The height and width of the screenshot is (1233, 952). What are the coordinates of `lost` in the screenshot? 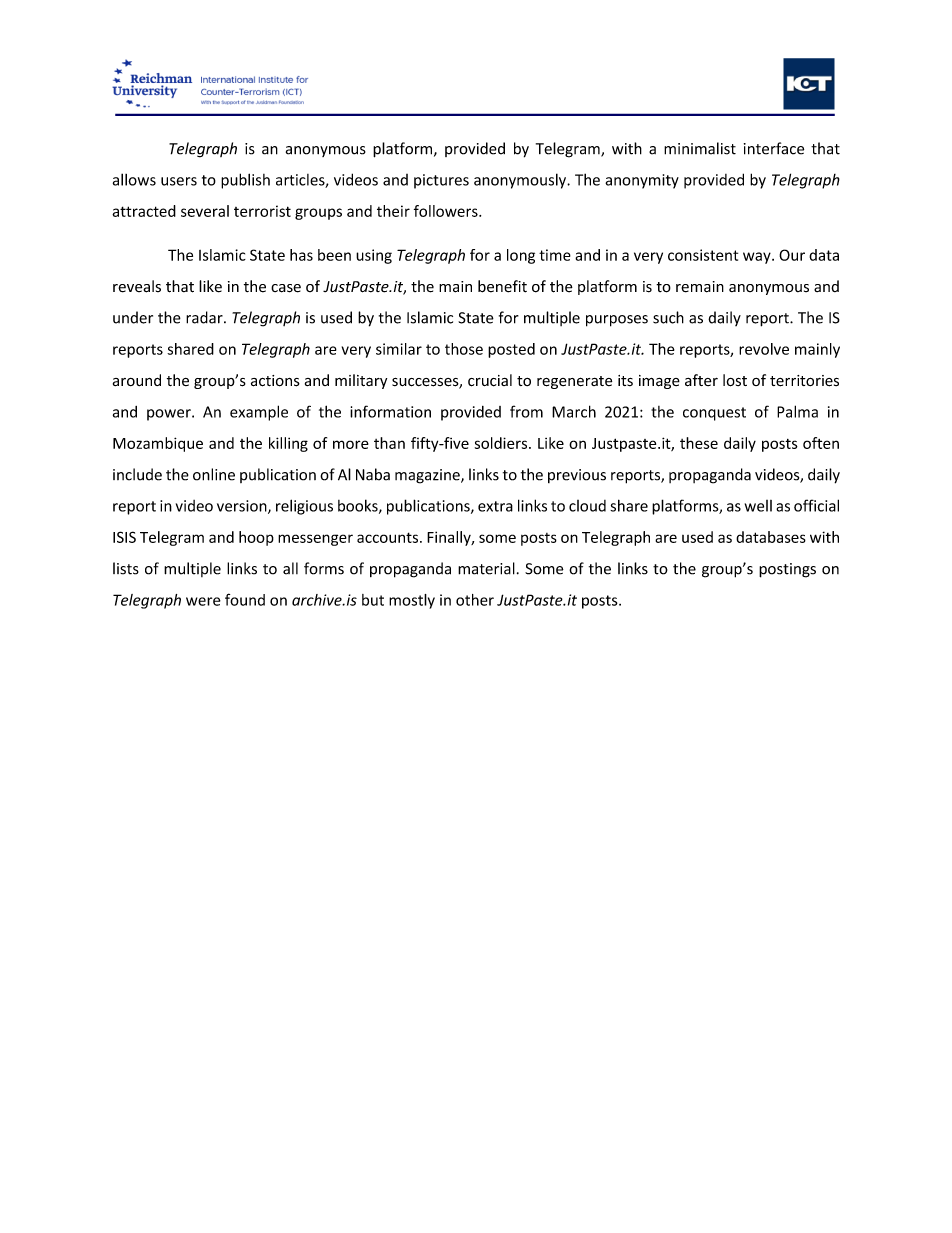 It's located at (735, 380).
